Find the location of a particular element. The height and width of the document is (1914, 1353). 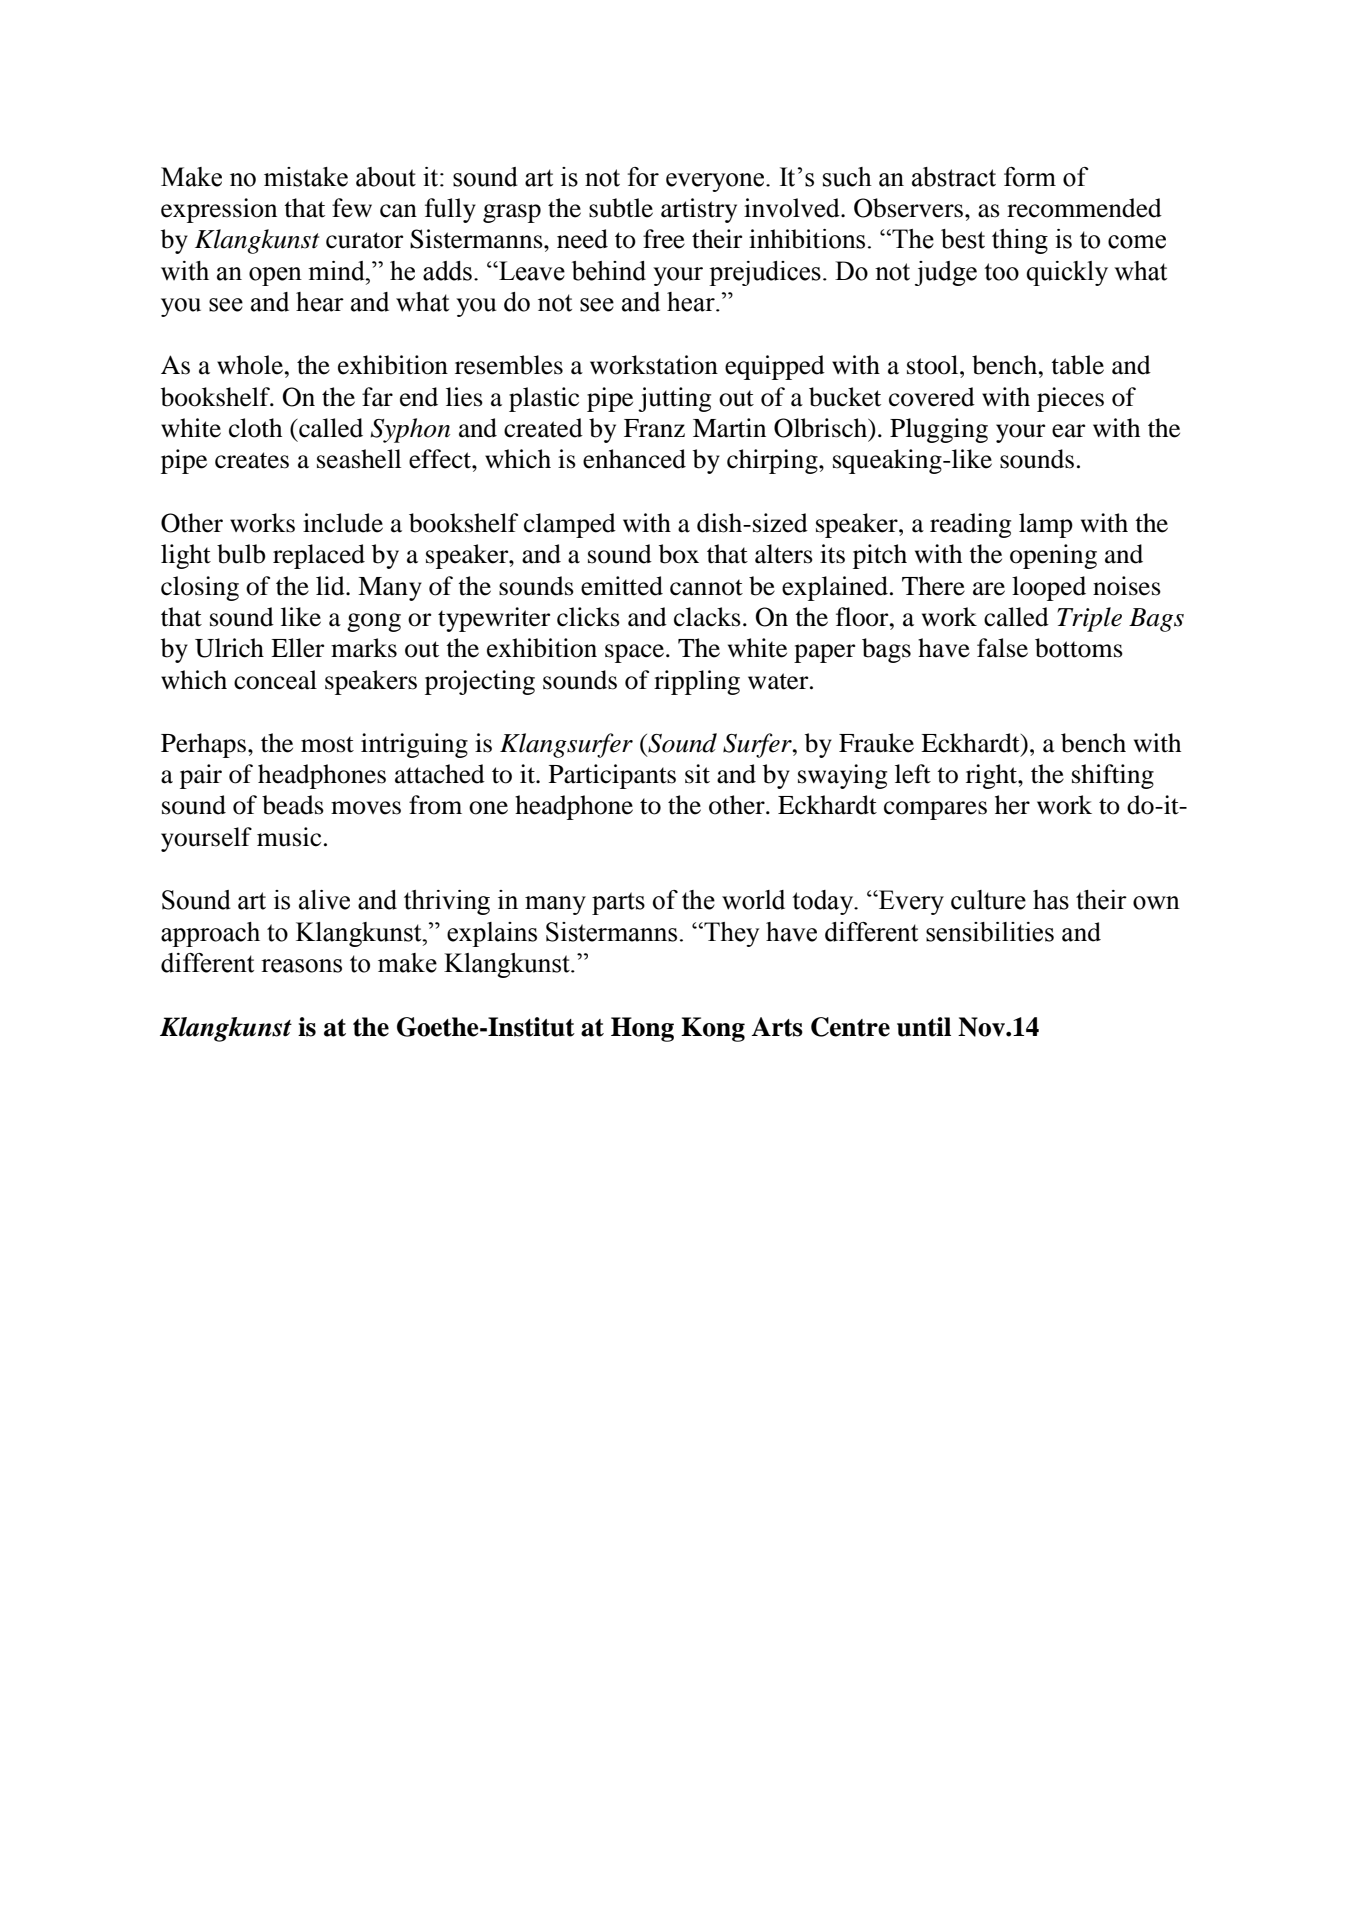

reasons is located at coordinates (301, 966).
